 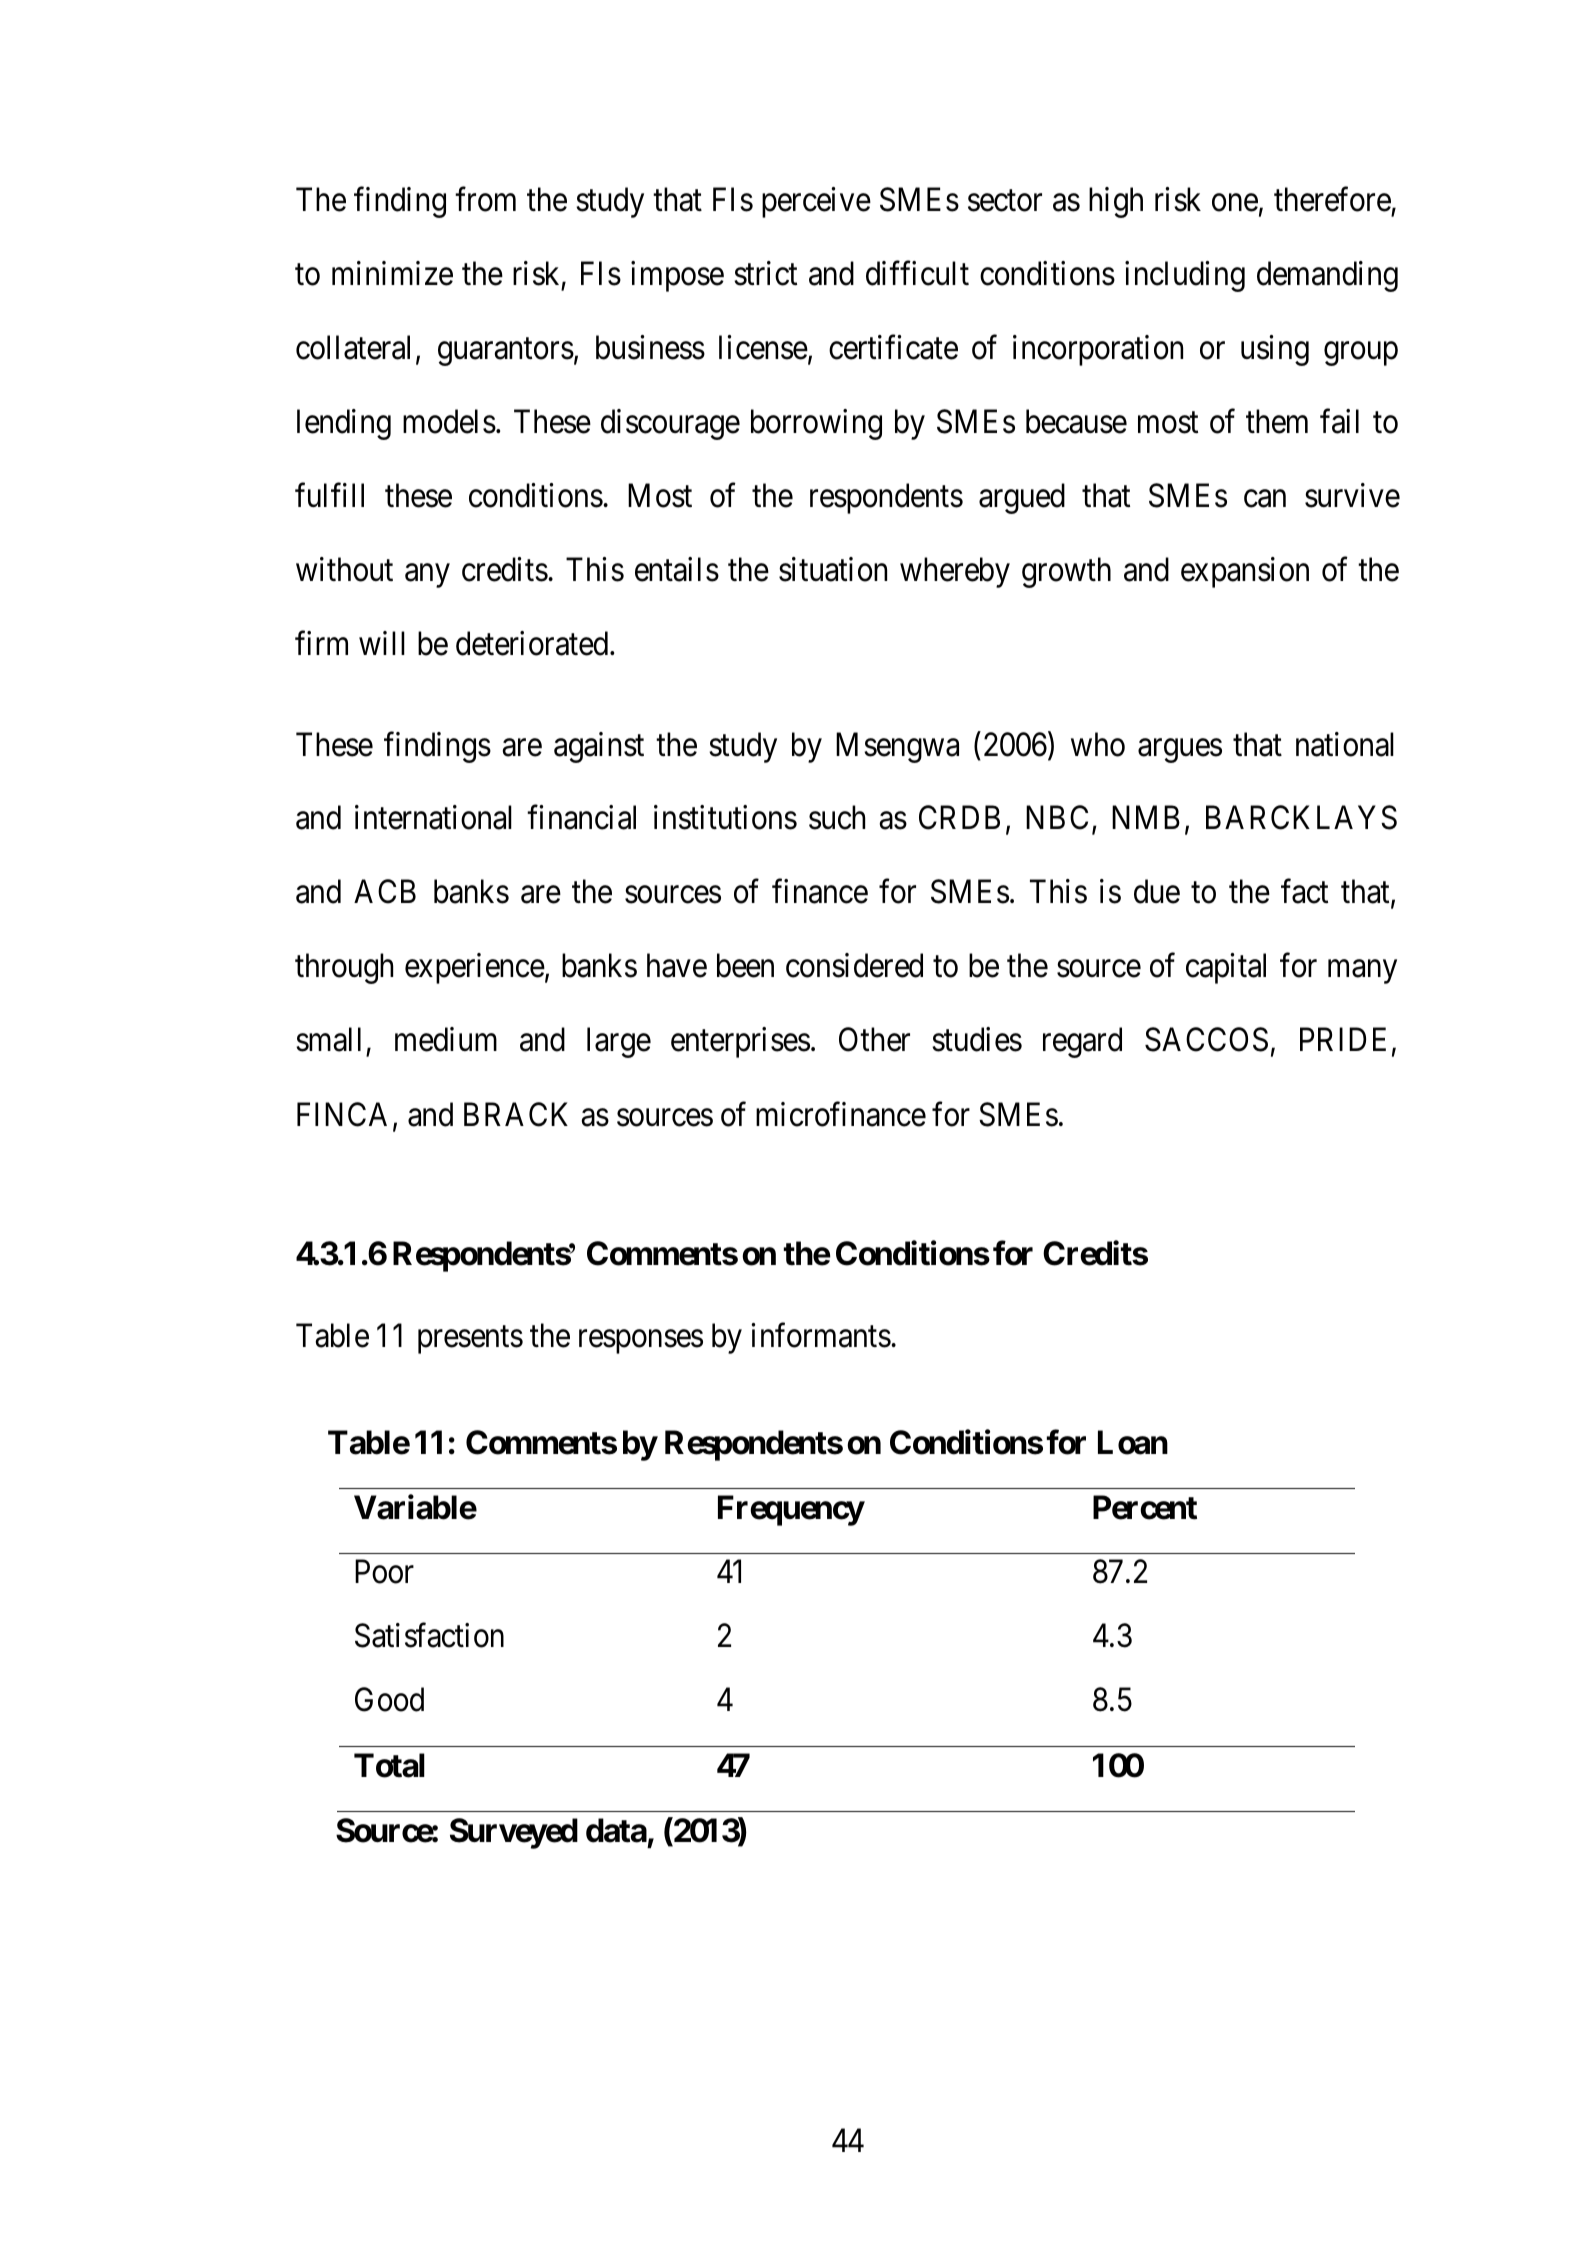 I want to click on such, so click(x=837, y=818).
